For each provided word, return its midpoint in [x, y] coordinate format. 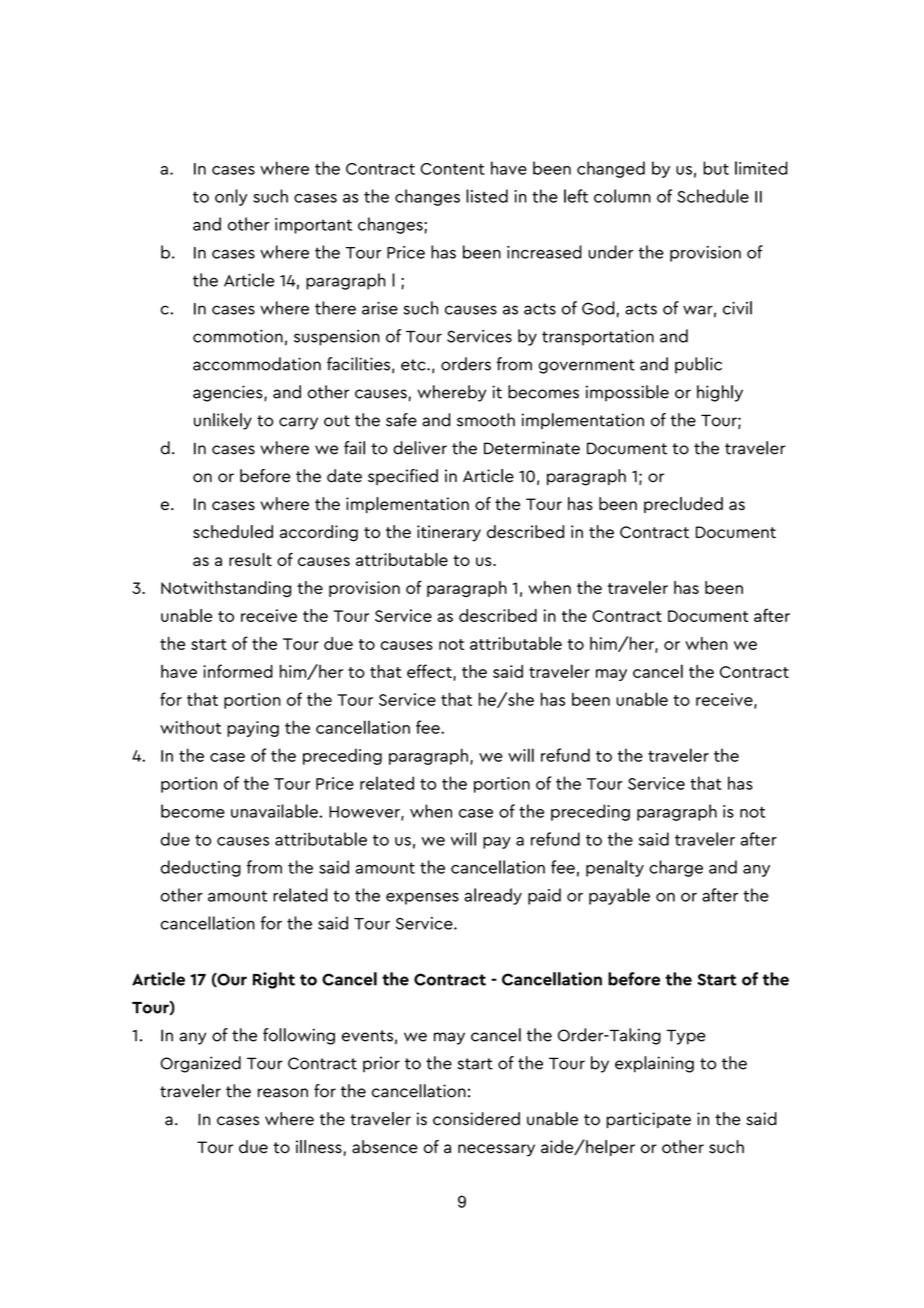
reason [283, 1093]
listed [487, 196]
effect [430, 672]
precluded [683, 505]
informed [238, 671]
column [622, 196]
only [231, 197]
